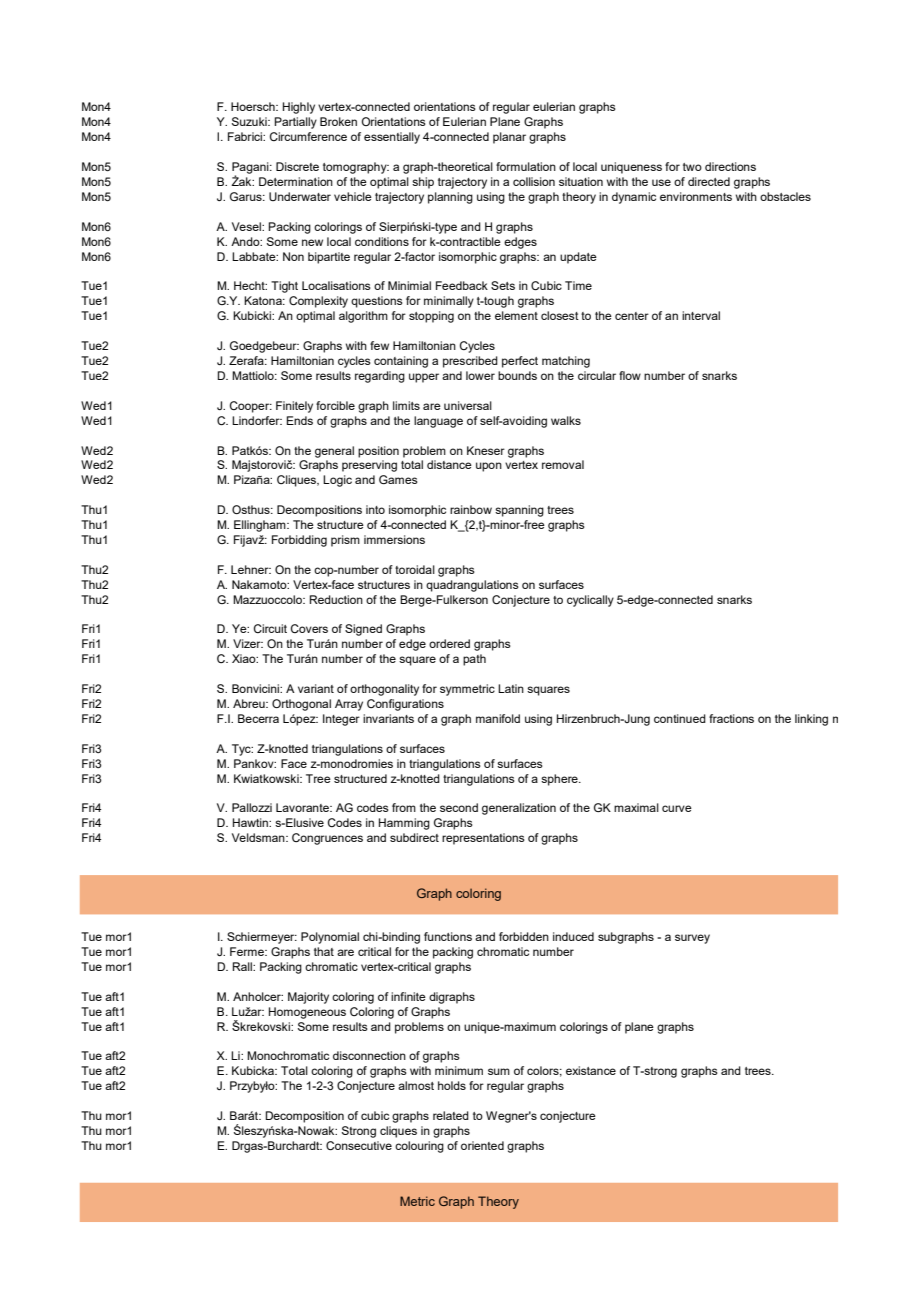  What do you see at coordinates (730, 166) in the page?
I see `directions` at bounding box center [730, 166].
